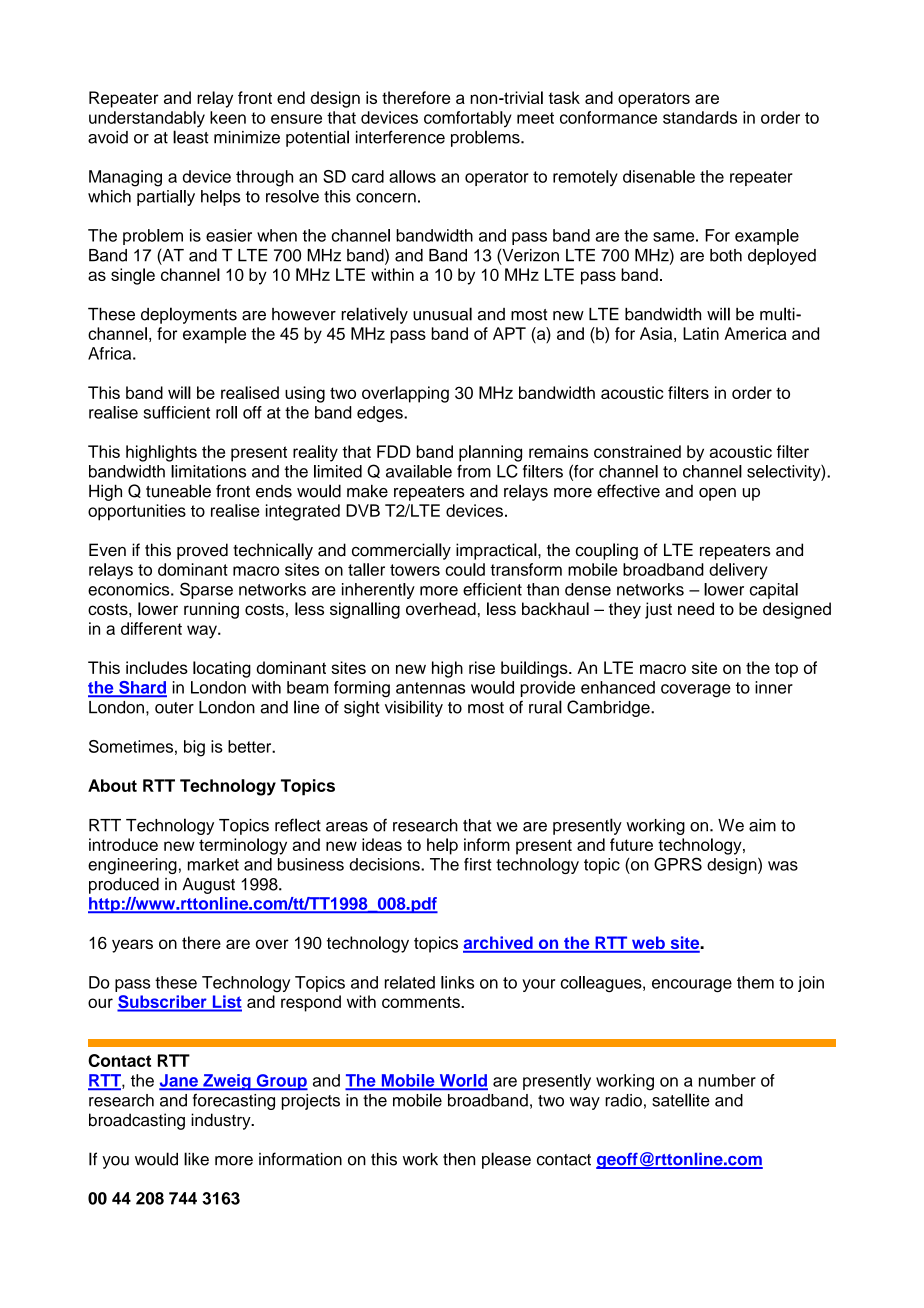  I want to click on Latin, so click(701, 333).
